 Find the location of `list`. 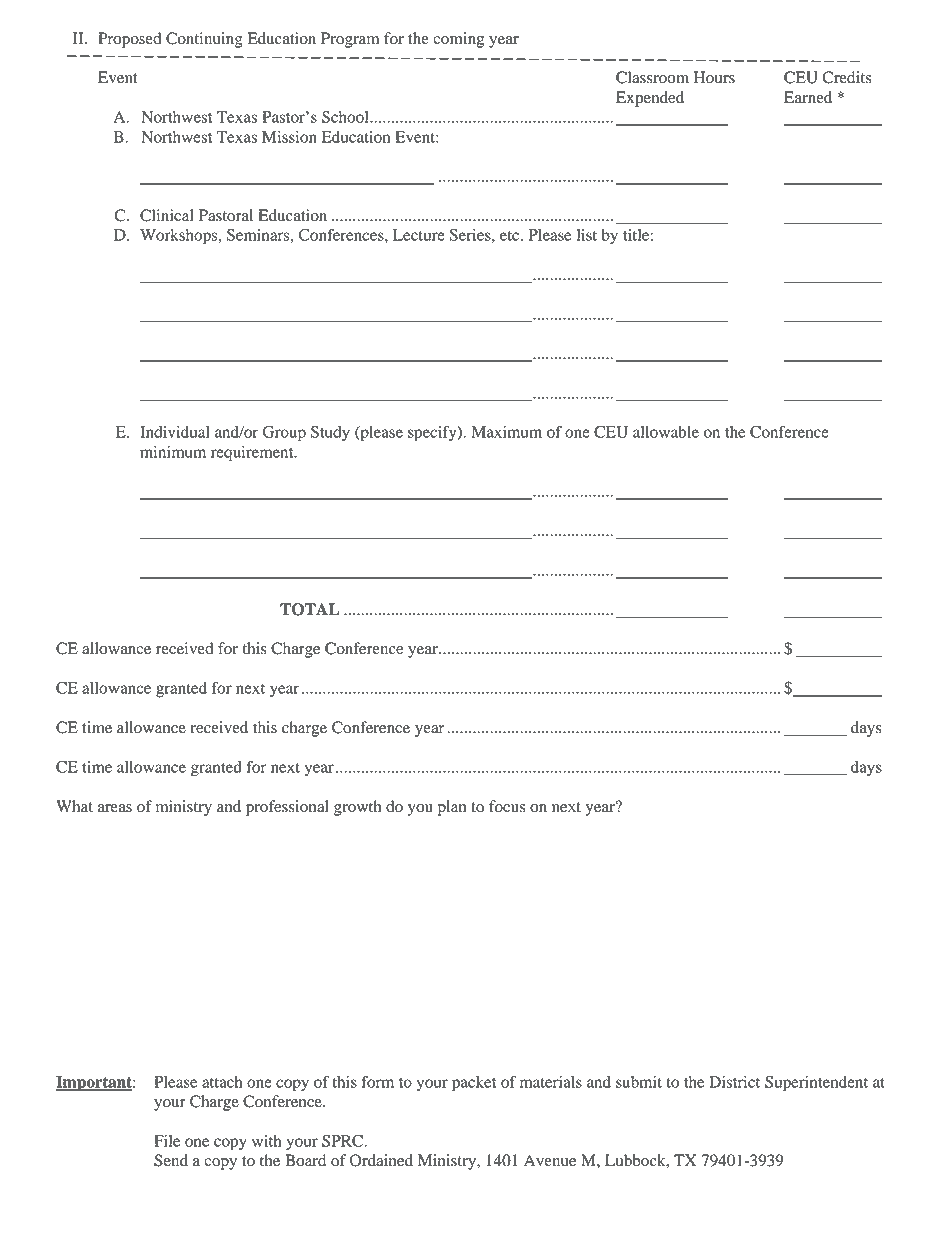

list is located at coordinates (587, 235).
